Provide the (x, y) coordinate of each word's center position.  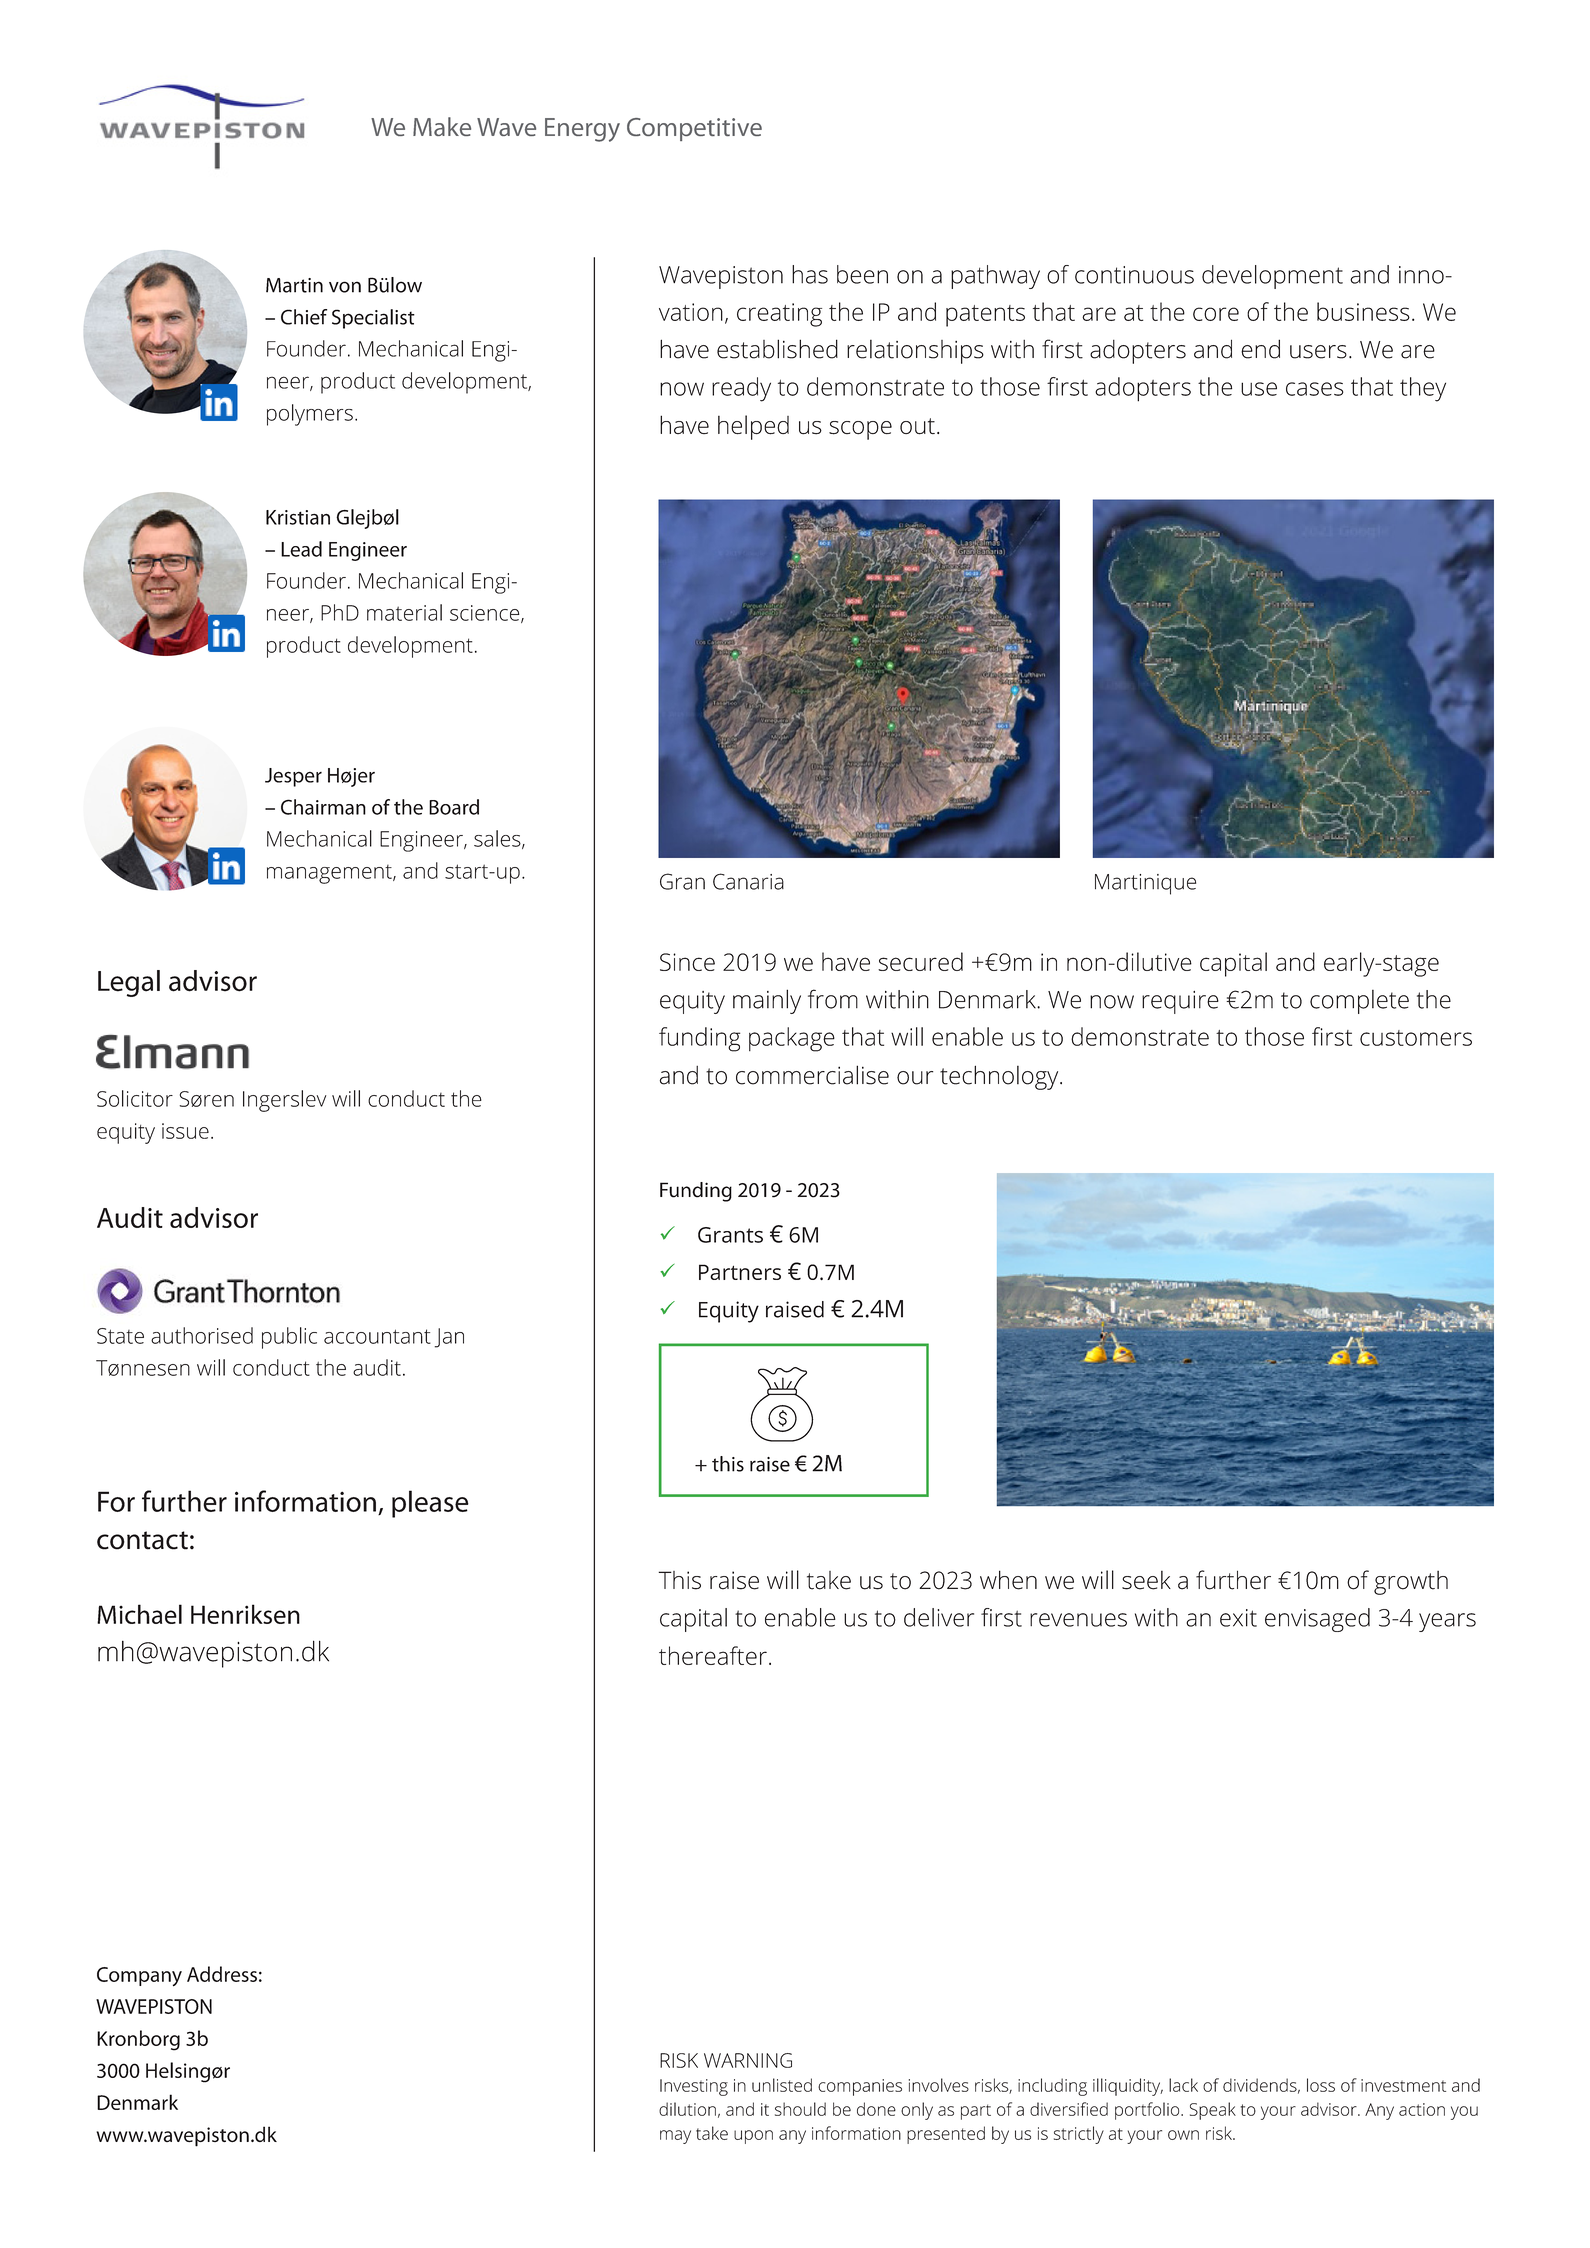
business (1363, 311)
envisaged (1317, 1620)
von (345, 287)
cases (1315, 389)
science (486, 614)
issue (185, 1131)
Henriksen (245, 1614)
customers (1416, 1038)
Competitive (694, 129)
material (404, 612)
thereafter (713, 1655)
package (792, 1039)
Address (222, 1974)
